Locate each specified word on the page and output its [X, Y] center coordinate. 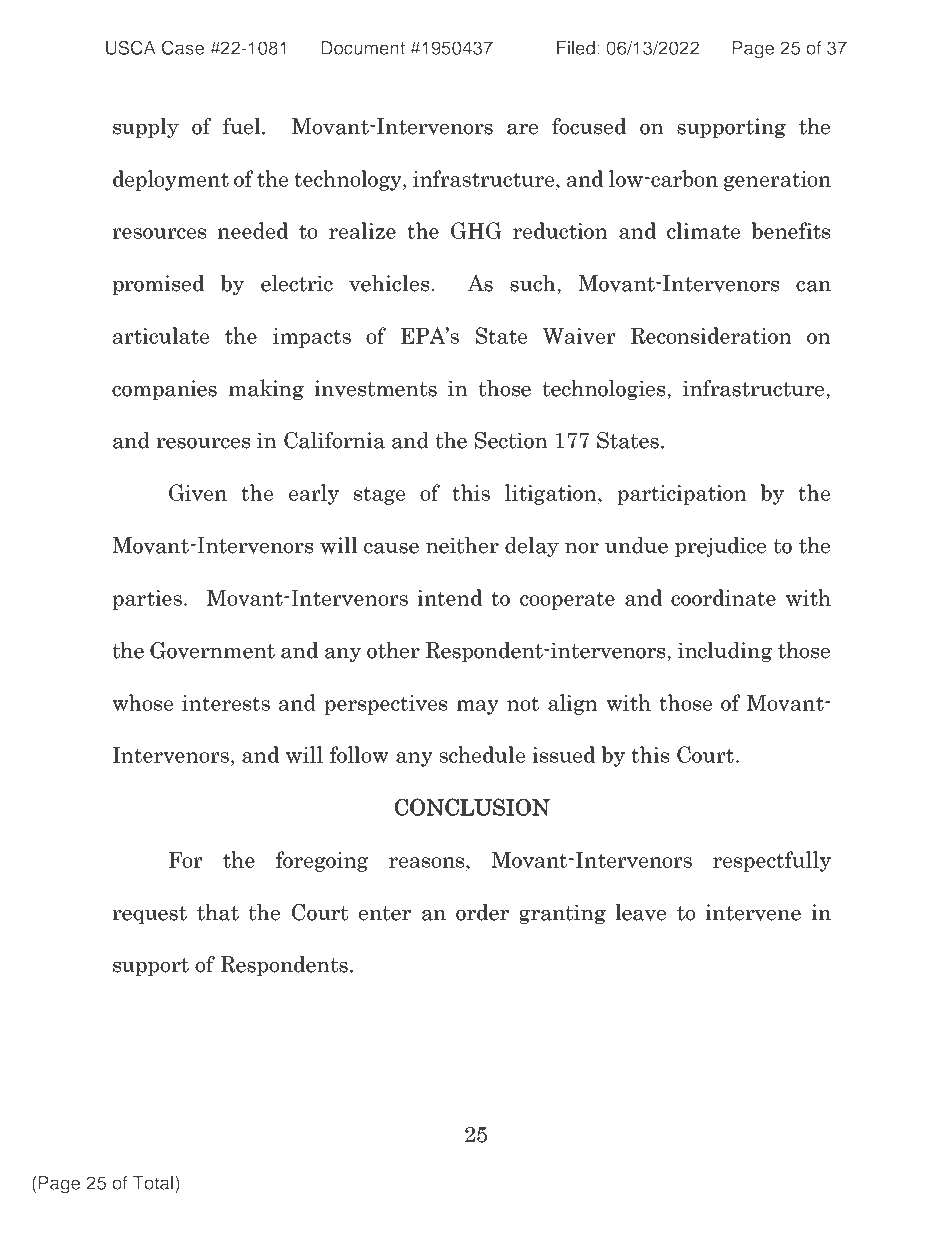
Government [212, 650]
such [534, 284]
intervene [753, 912]
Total [154, 1183]
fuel [243, 126]
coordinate [723, 597]
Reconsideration [711, 335]
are [522, 129]
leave [640, 912]
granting [562, 914]
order [482, 912]
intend [449, 597]
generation [777, 181]
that [218, 912]
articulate [161, 335]
